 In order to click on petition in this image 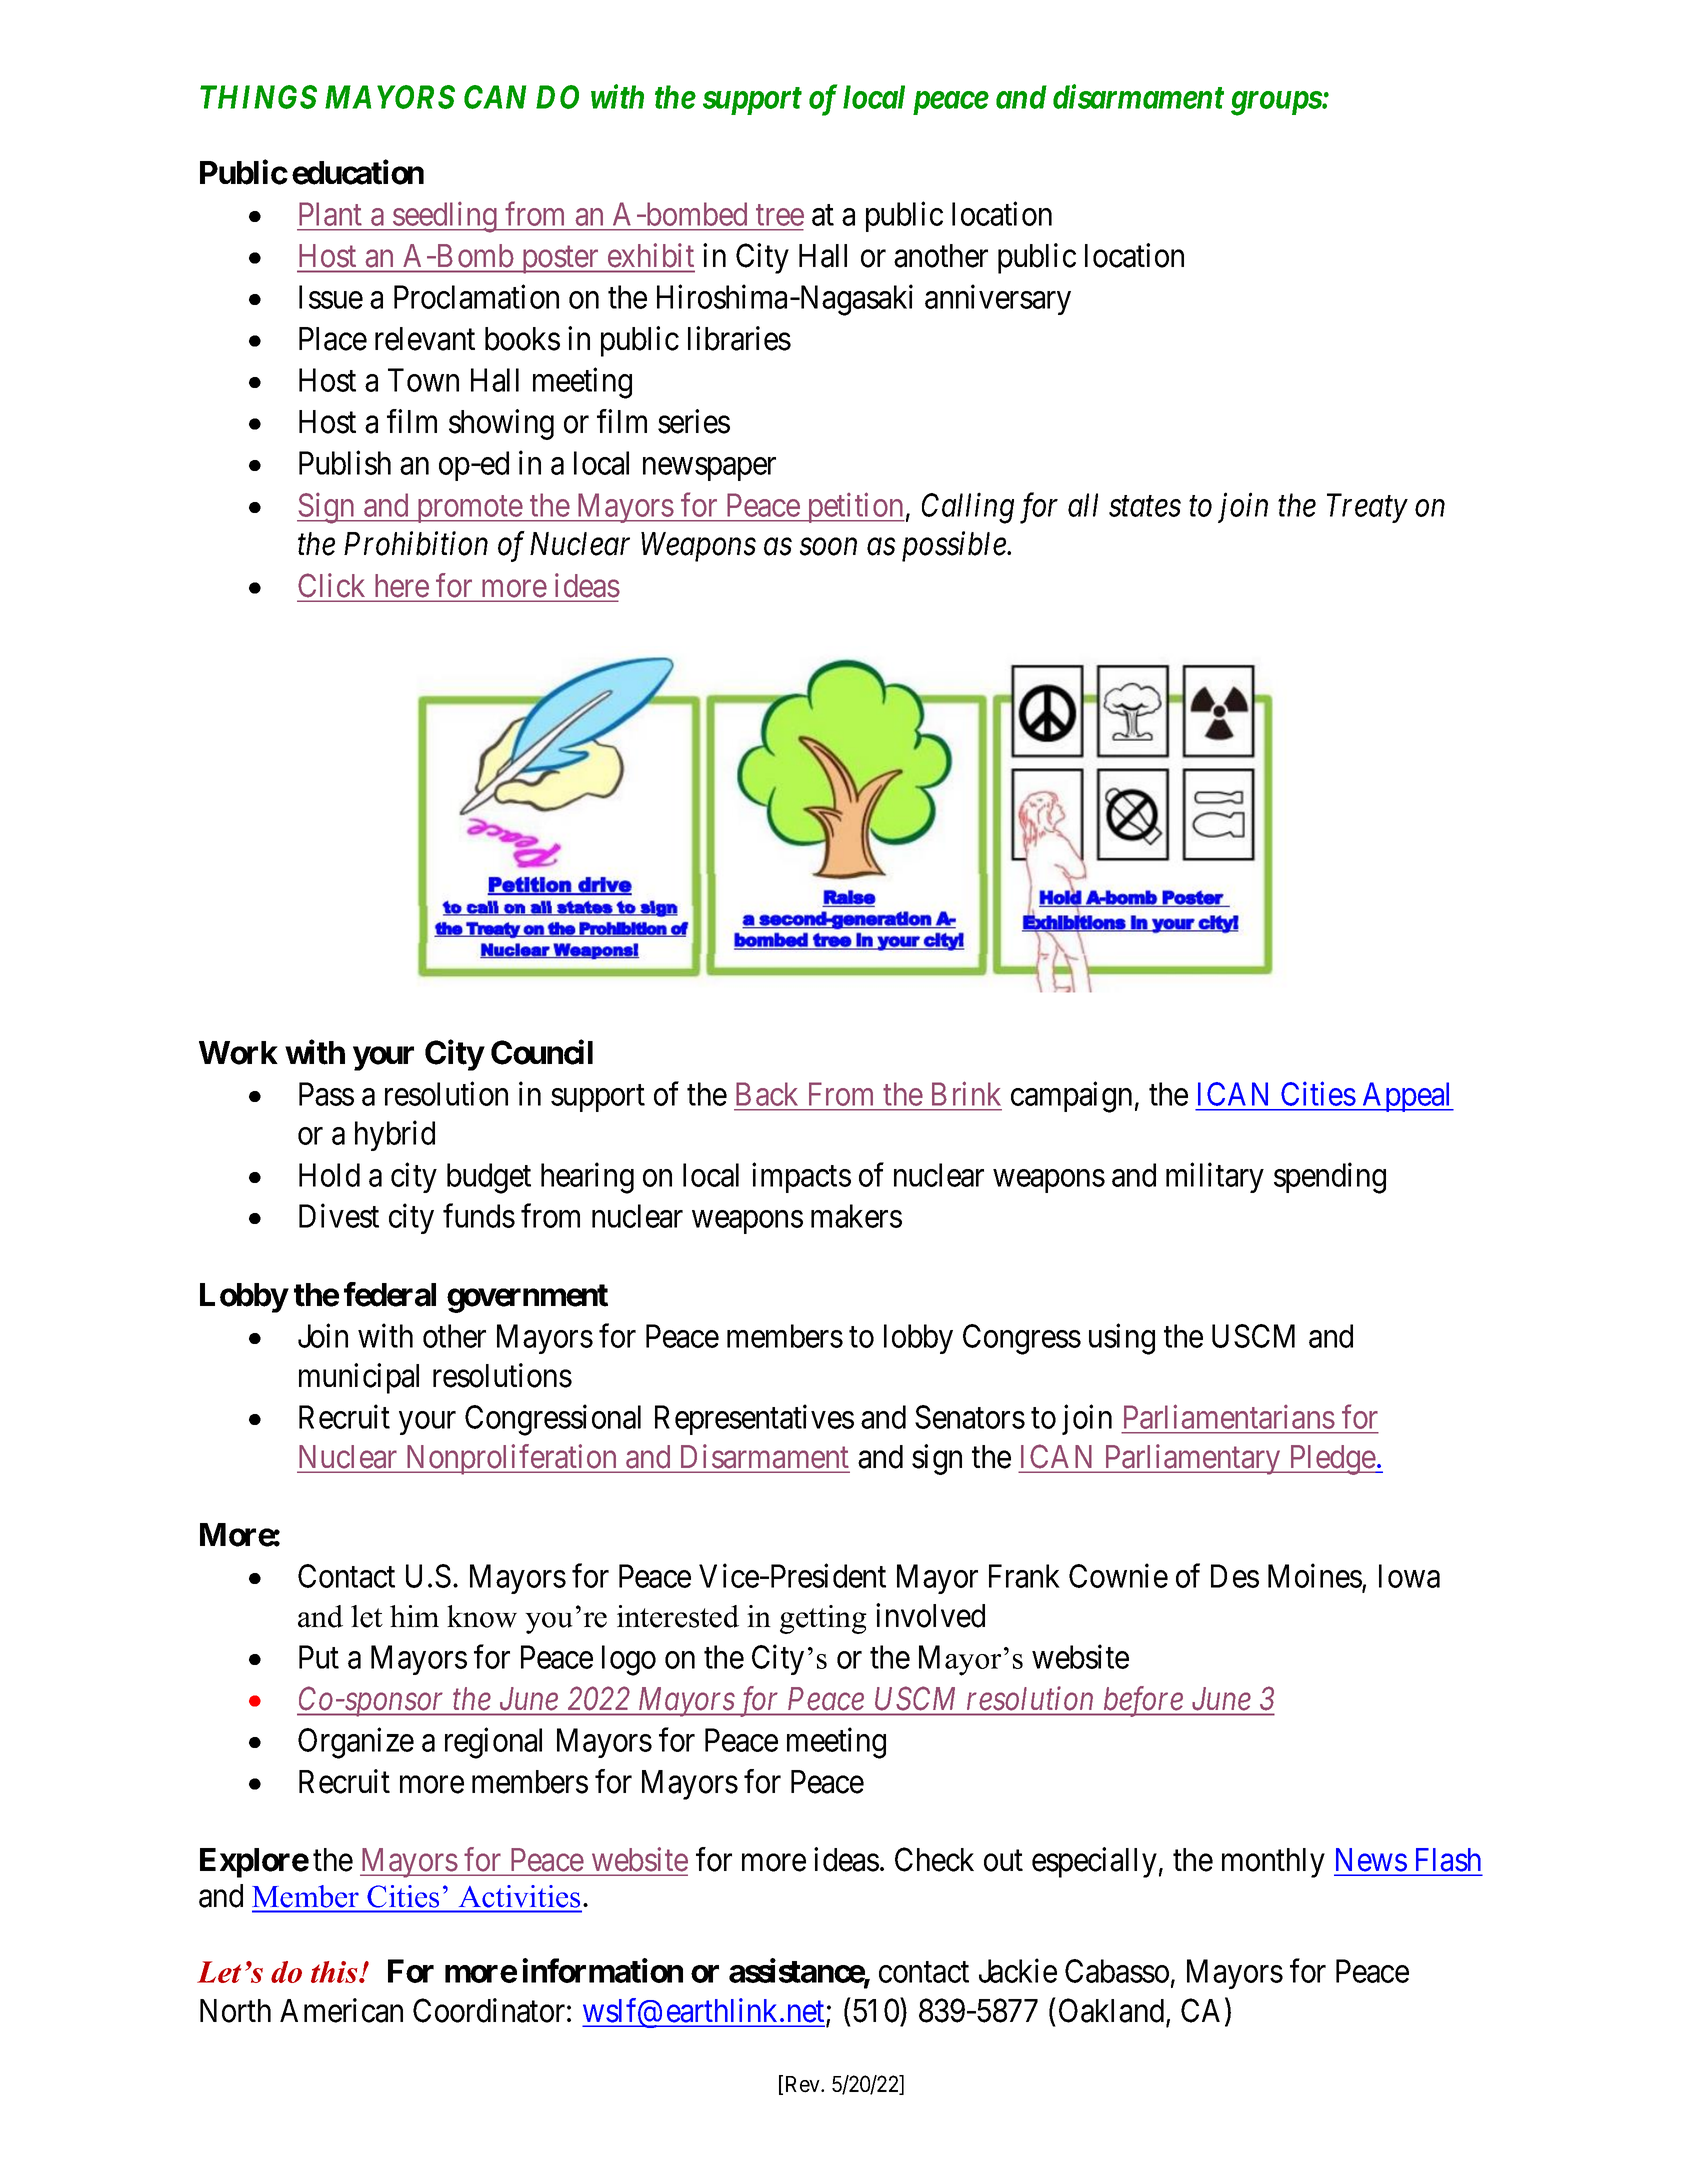, I will do `click(855, 507)`.
